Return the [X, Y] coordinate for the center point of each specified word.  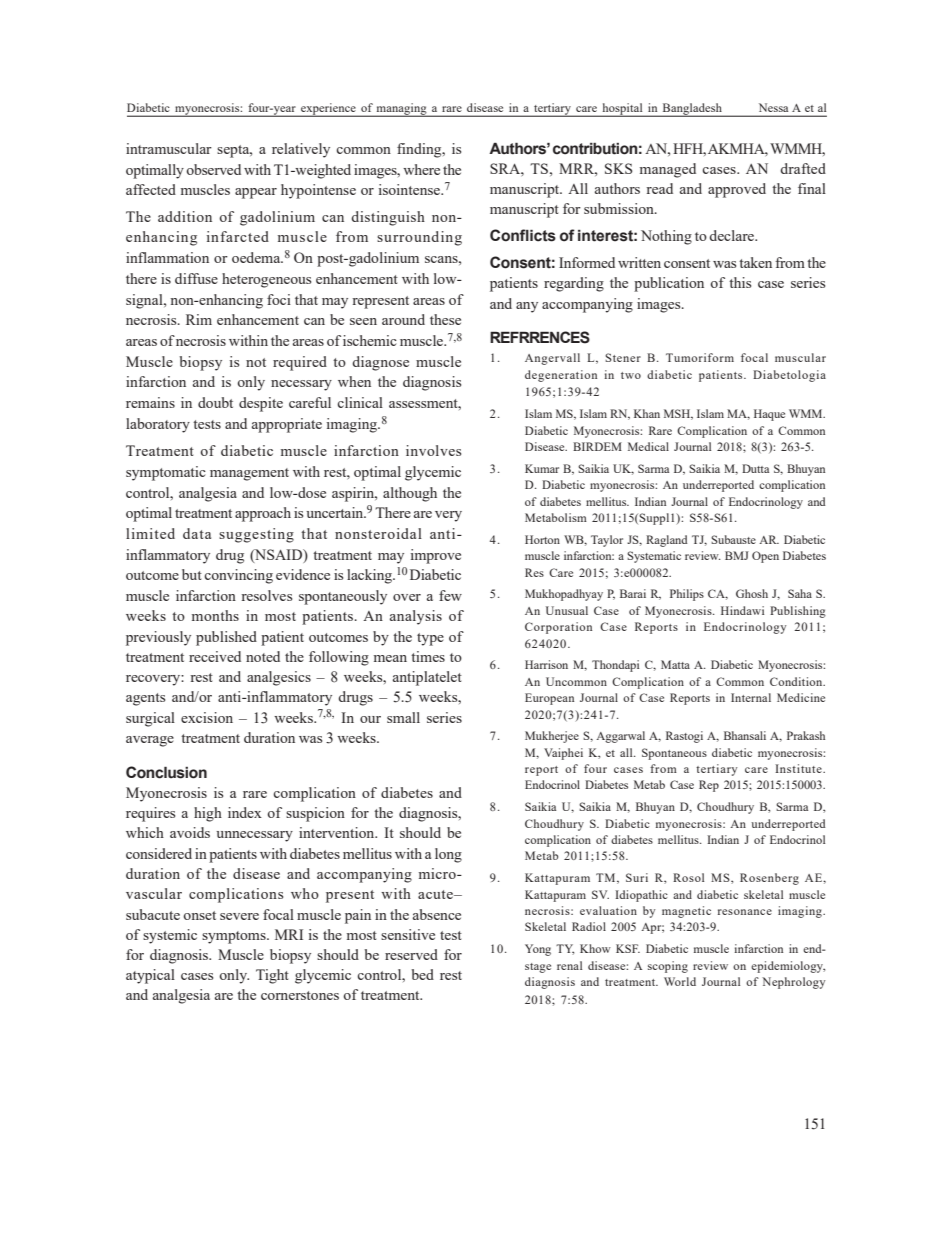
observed [213, 169]
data [197, 533]
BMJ [737, 555]
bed [422, 974]
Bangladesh [692, 110]
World [680, 981]
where [421, 169]
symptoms [235, 937]
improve [436, 556]
